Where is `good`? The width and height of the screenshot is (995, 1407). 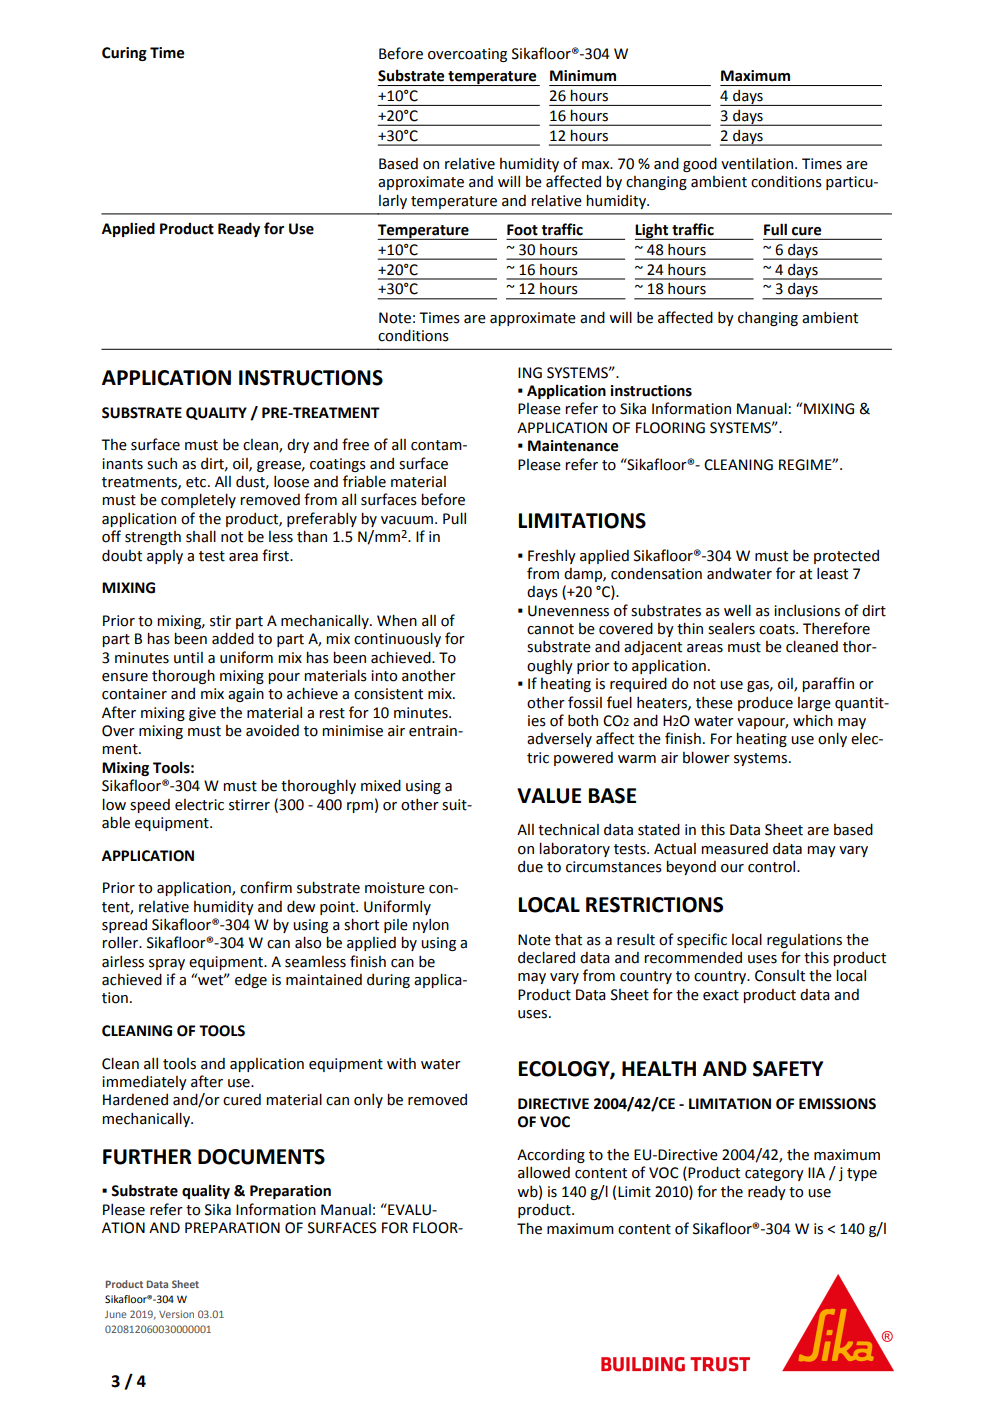
good is located at coordinates (700, 164).
